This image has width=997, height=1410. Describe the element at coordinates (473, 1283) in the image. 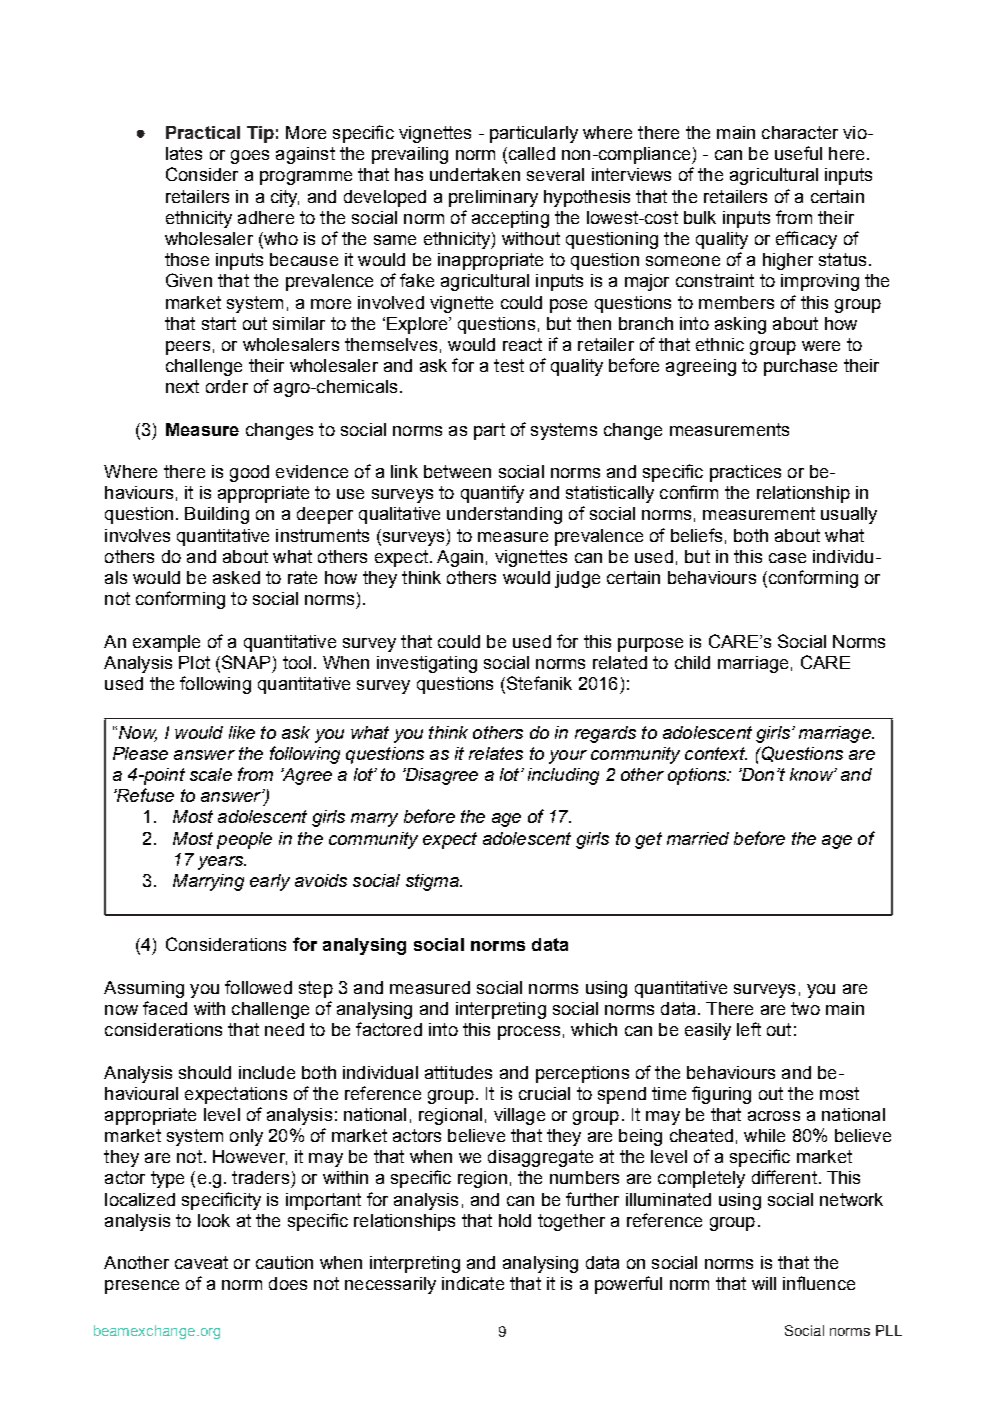

I see `indicate` at that location.
